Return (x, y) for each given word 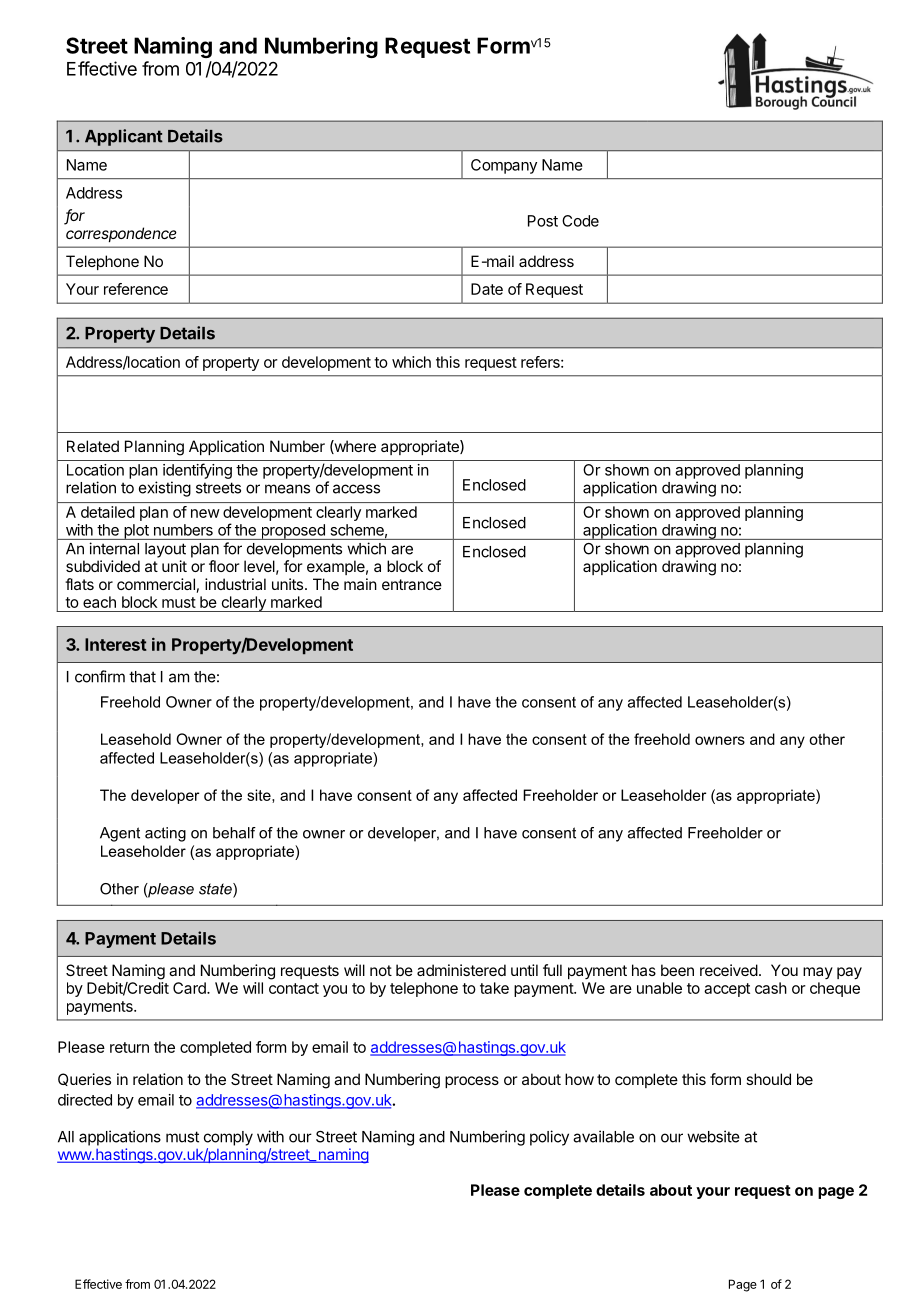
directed (85, 1100)
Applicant (124, 137)
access (356, 489)
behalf (234, 833)
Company (504, 166)
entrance (412, 584)
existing (165, 489)
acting (165, 834)
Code (580, 221)
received (729, 970)
